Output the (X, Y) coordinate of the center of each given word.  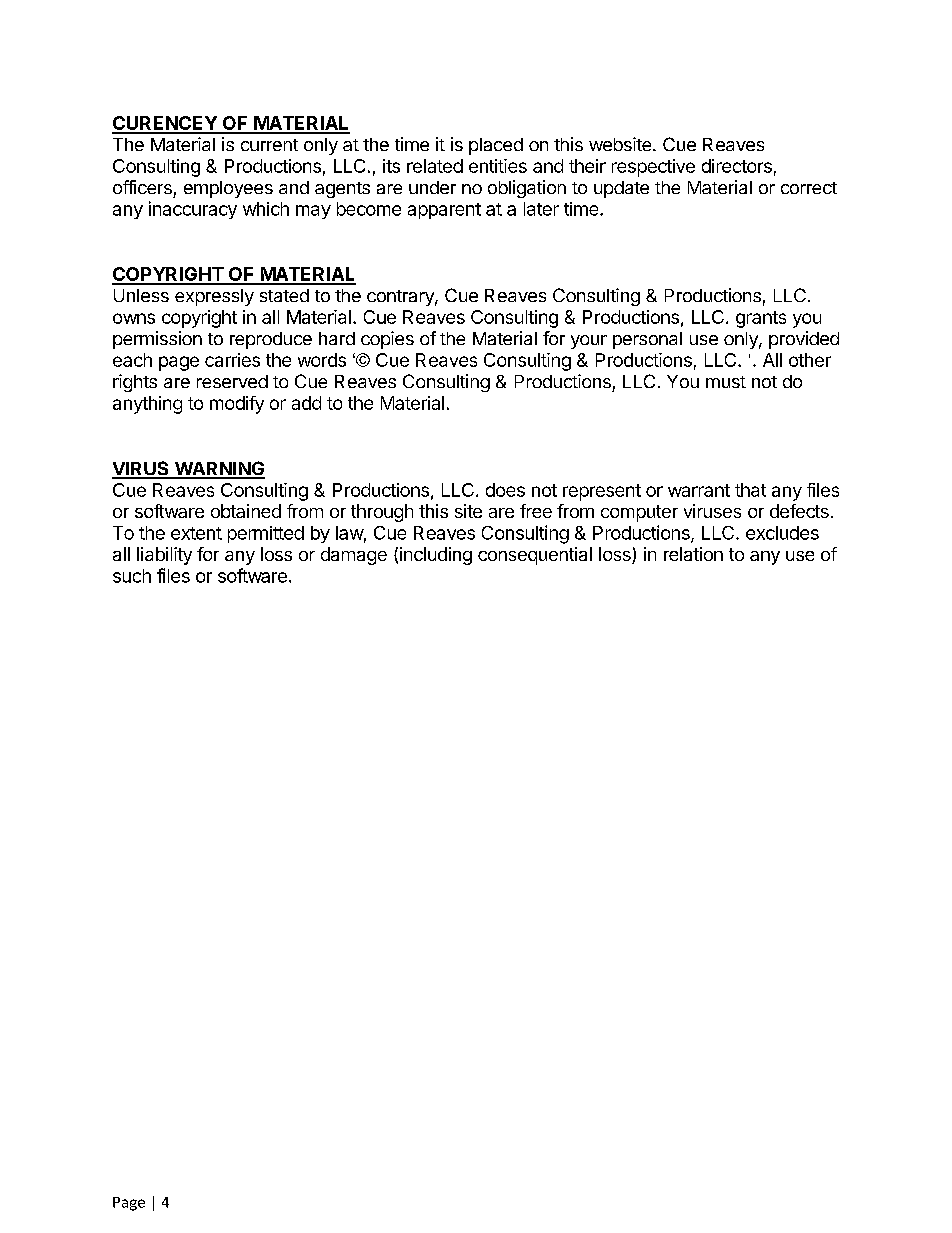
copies (387, 340)
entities (498, 166)
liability (164, 556)
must (726, 382)
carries (232, 360)
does (505, 490)
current (269, 145)
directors (737, 166)
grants (761, 319)
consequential (535, 556)
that (750, 490)
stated (284, 295)
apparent (444, 211)
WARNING (218, 469)
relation (693, 554)
